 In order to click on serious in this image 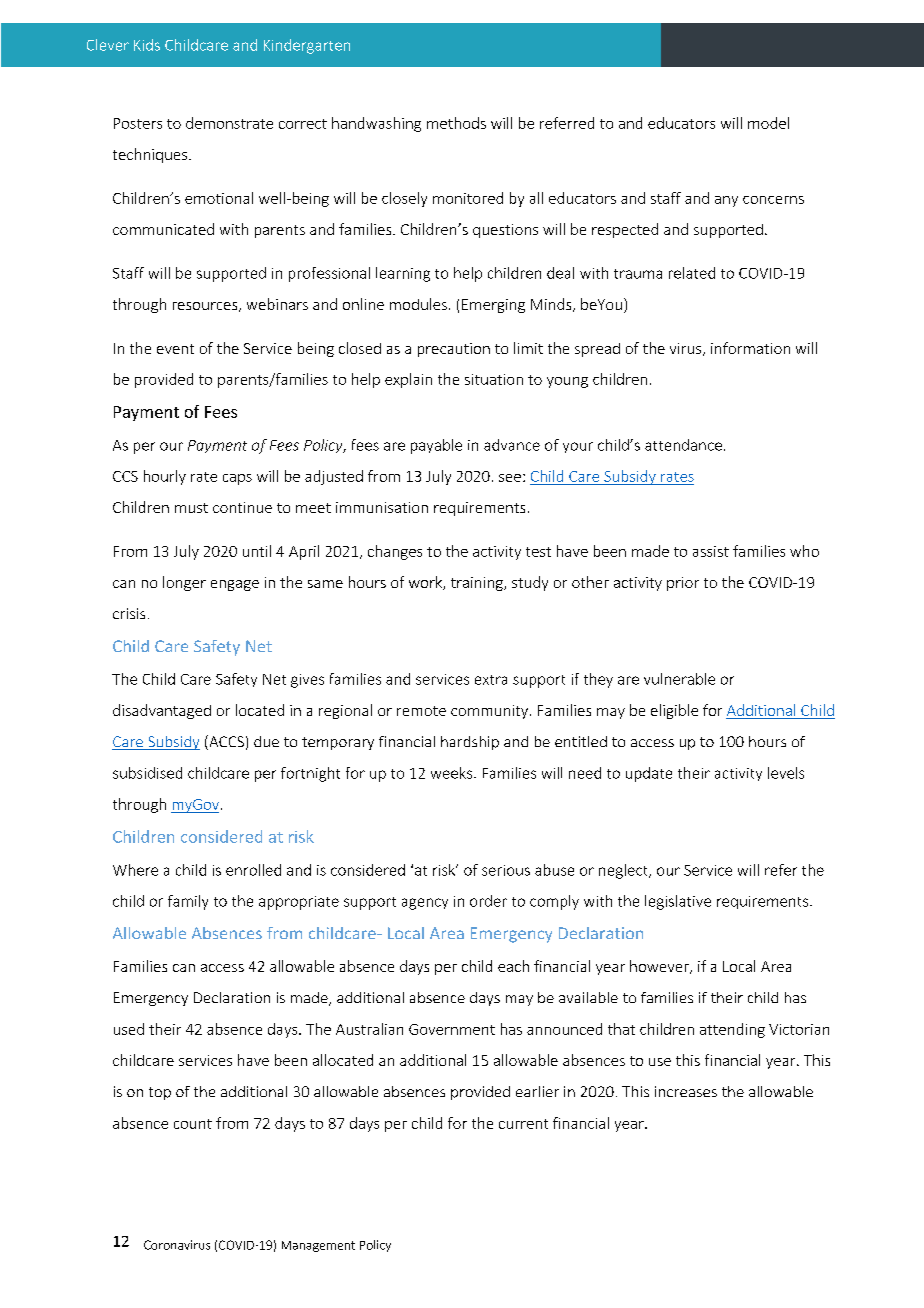, I will do `click(506, 870)`.
